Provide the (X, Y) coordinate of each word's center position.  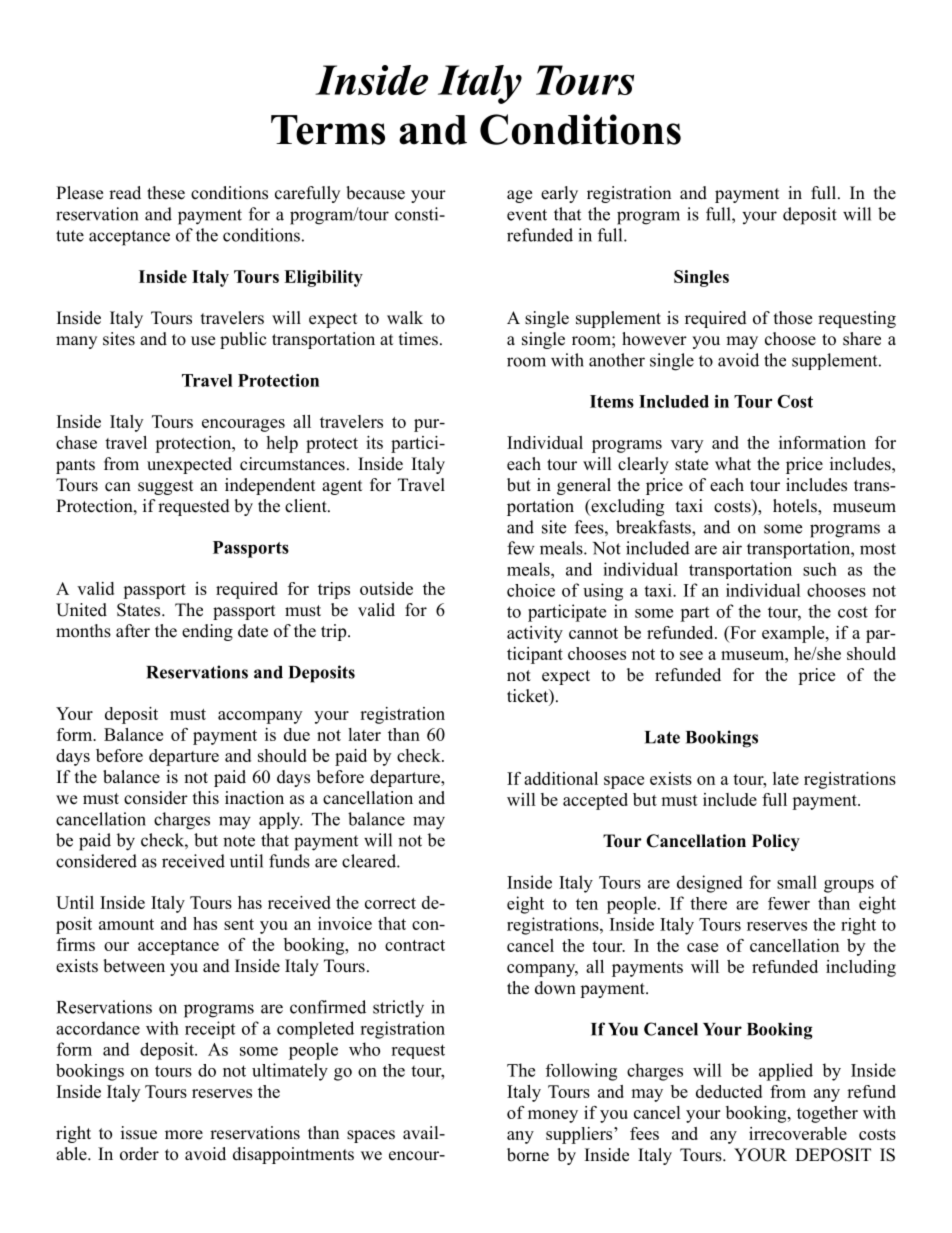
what (733, 463)
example (794, 634)
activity (535, 634)
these (166, 193)
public (243, 340)
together (827, 1114)
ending (207, 632)
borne (528, 1155)
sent (239, 924)
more (184, 1135)
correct (390, 903)
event (527, 215)
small (797, 882)
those (793, 318)
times (418, 339)
